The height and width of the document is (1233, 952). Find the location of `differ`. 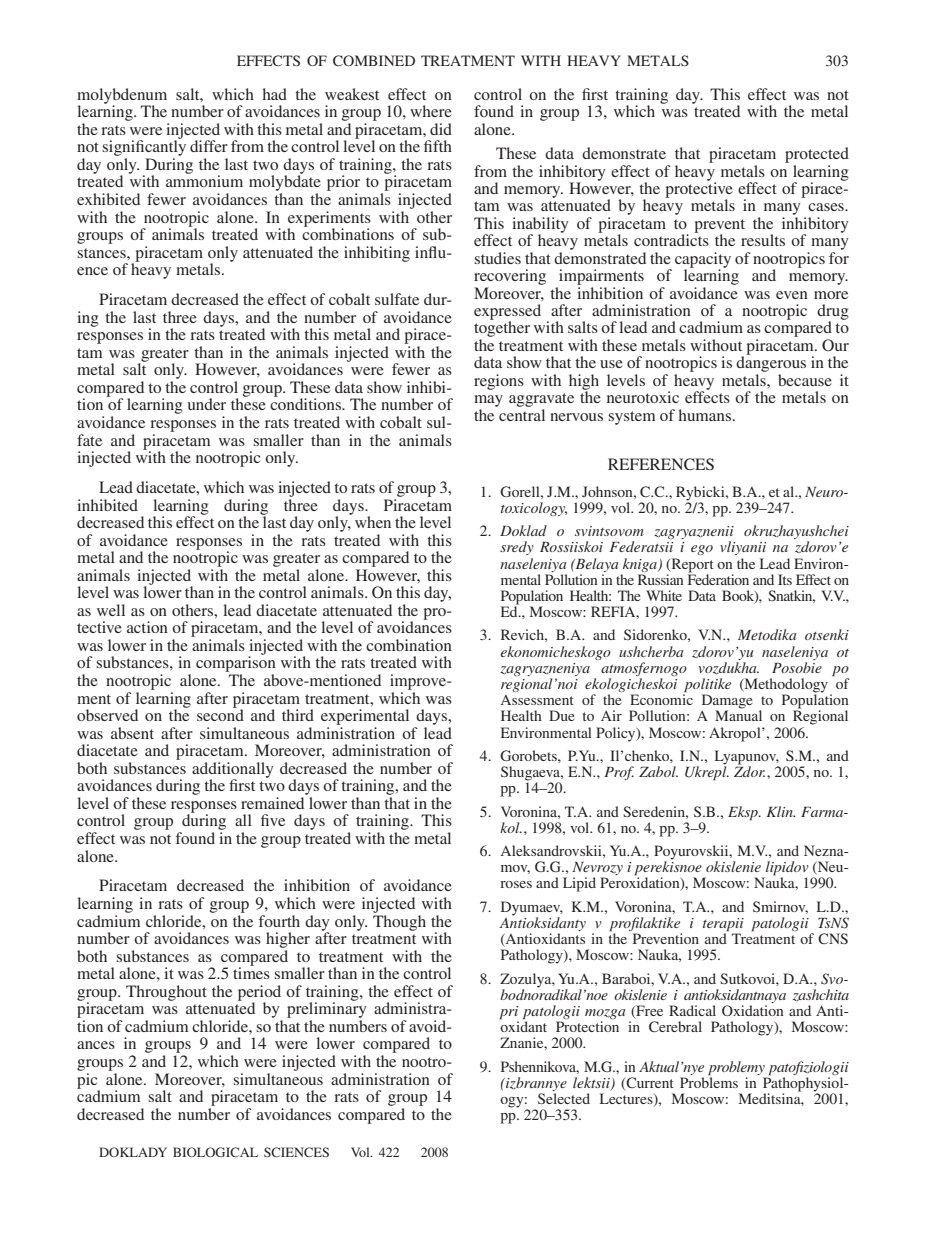

differ is located at coordinates (209, 146).
